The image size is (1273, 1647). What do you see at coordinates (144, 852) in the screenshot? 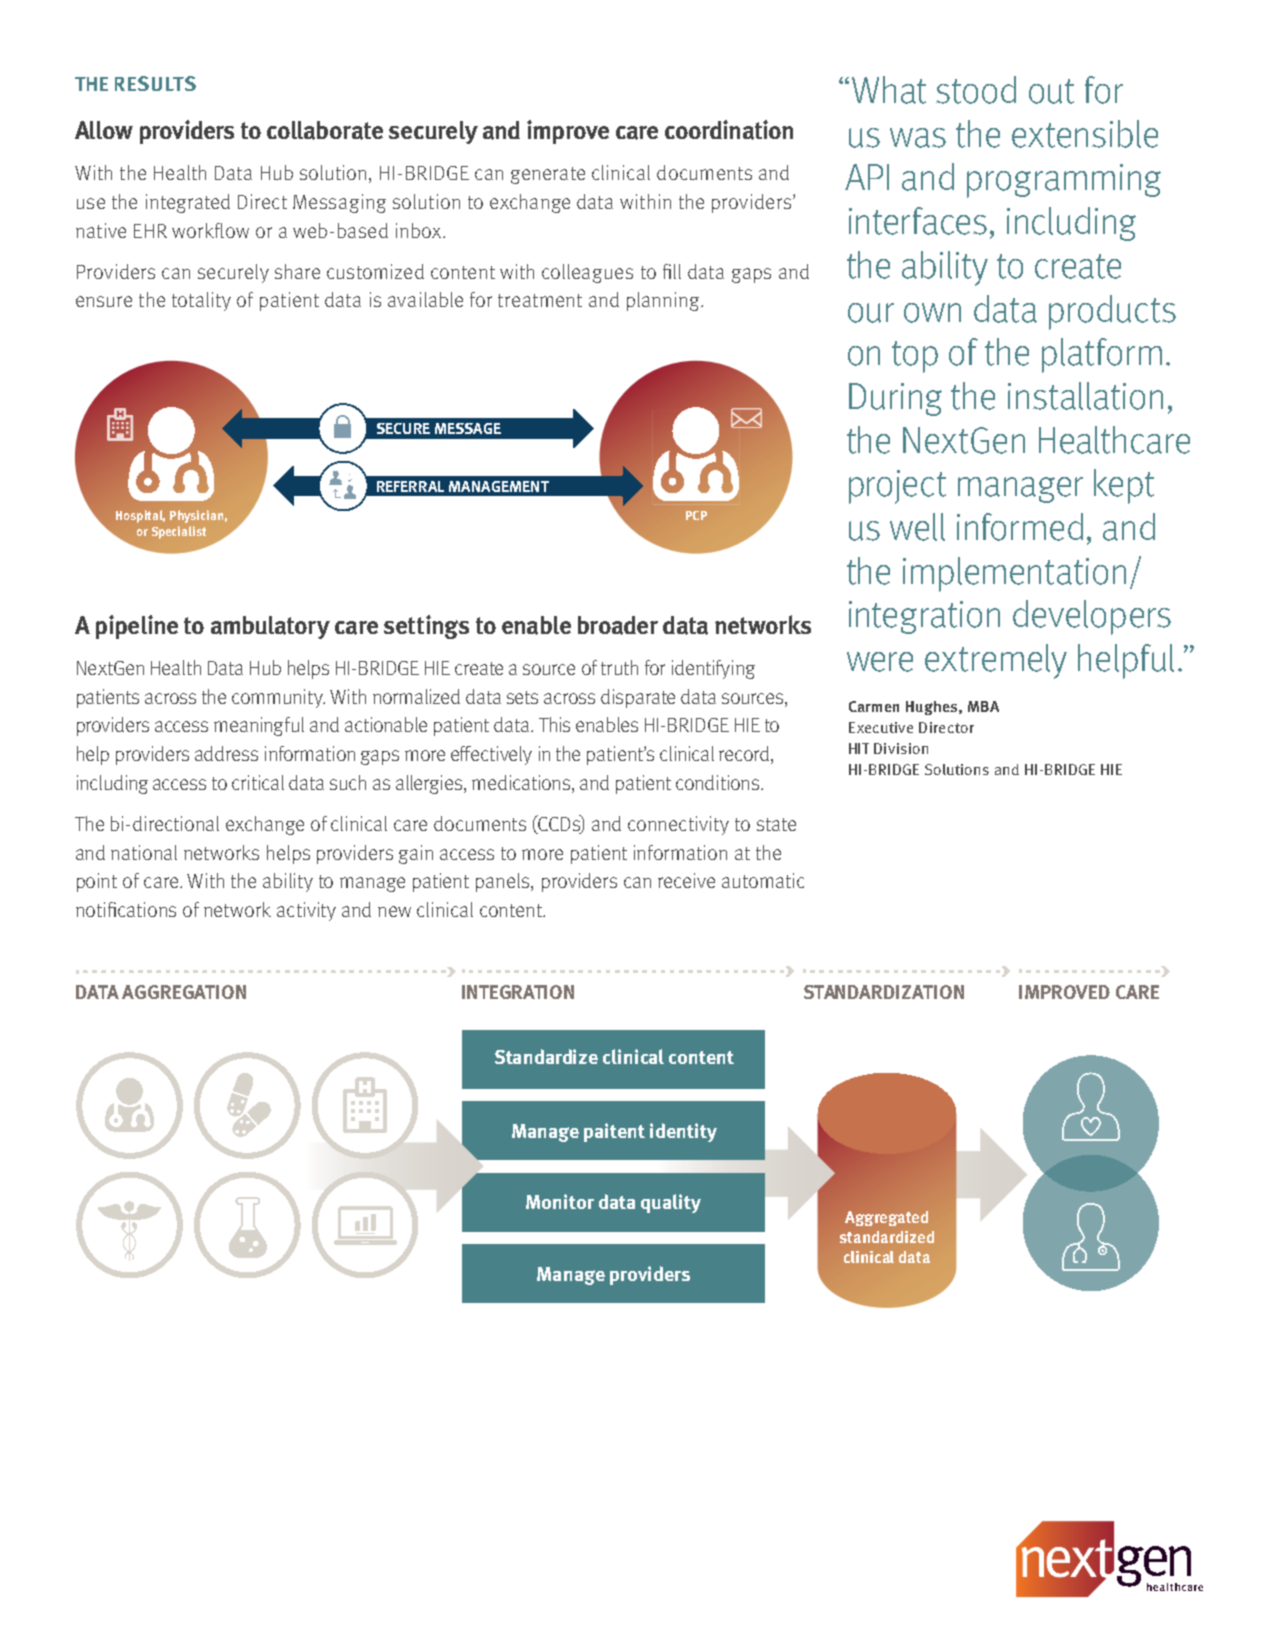
I see `national` at bounding box center [144, 852].
